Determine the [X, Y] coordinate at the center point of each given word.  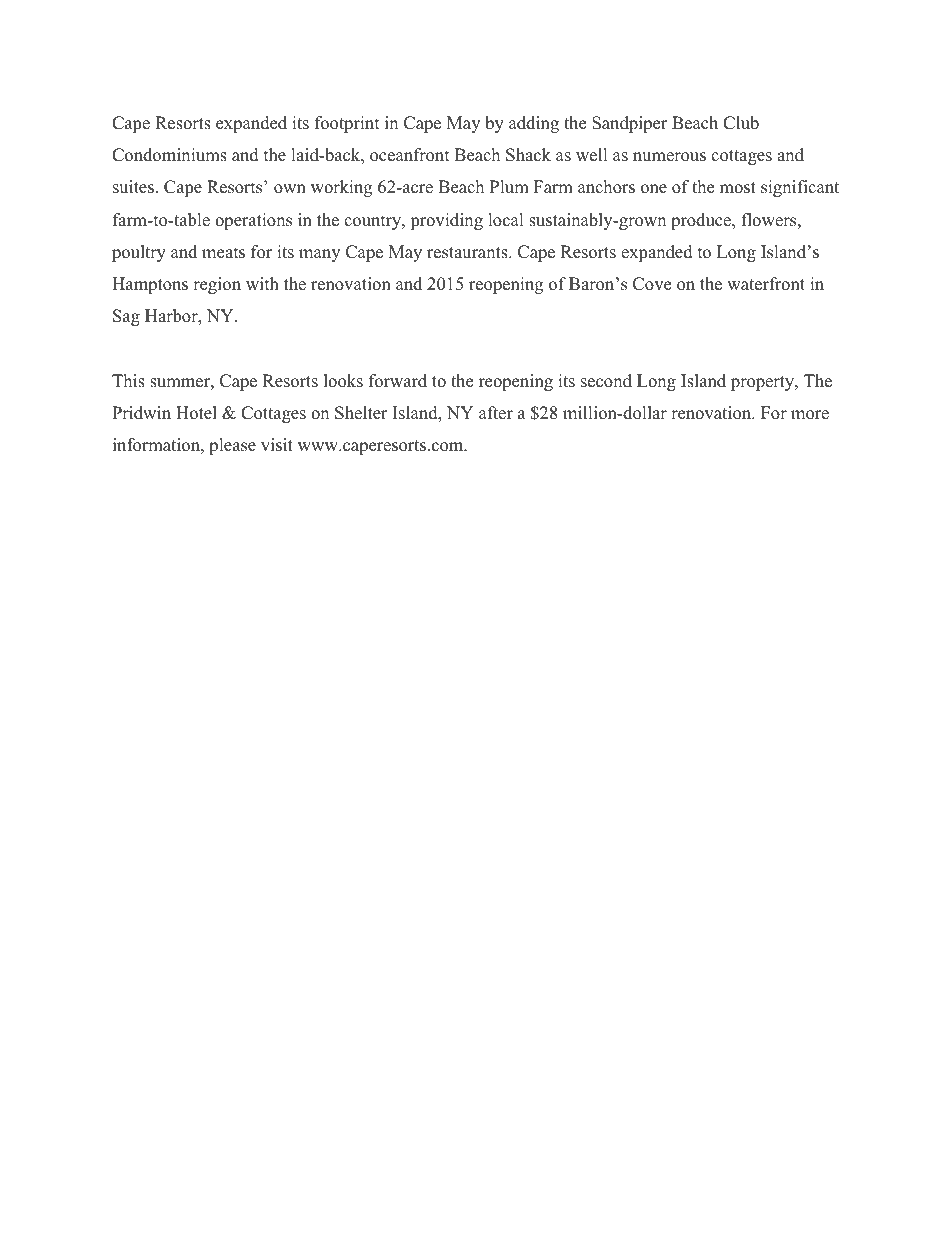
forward [398, 381]
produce [702, 221]
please [232, 446]
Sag [126, 317]
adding [534, 124]
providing [446, 221]
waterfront [766, 284]
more [810, 415]
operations [253, 221]
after [496, 413]
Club [741, 123]
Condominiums [169, 155]
